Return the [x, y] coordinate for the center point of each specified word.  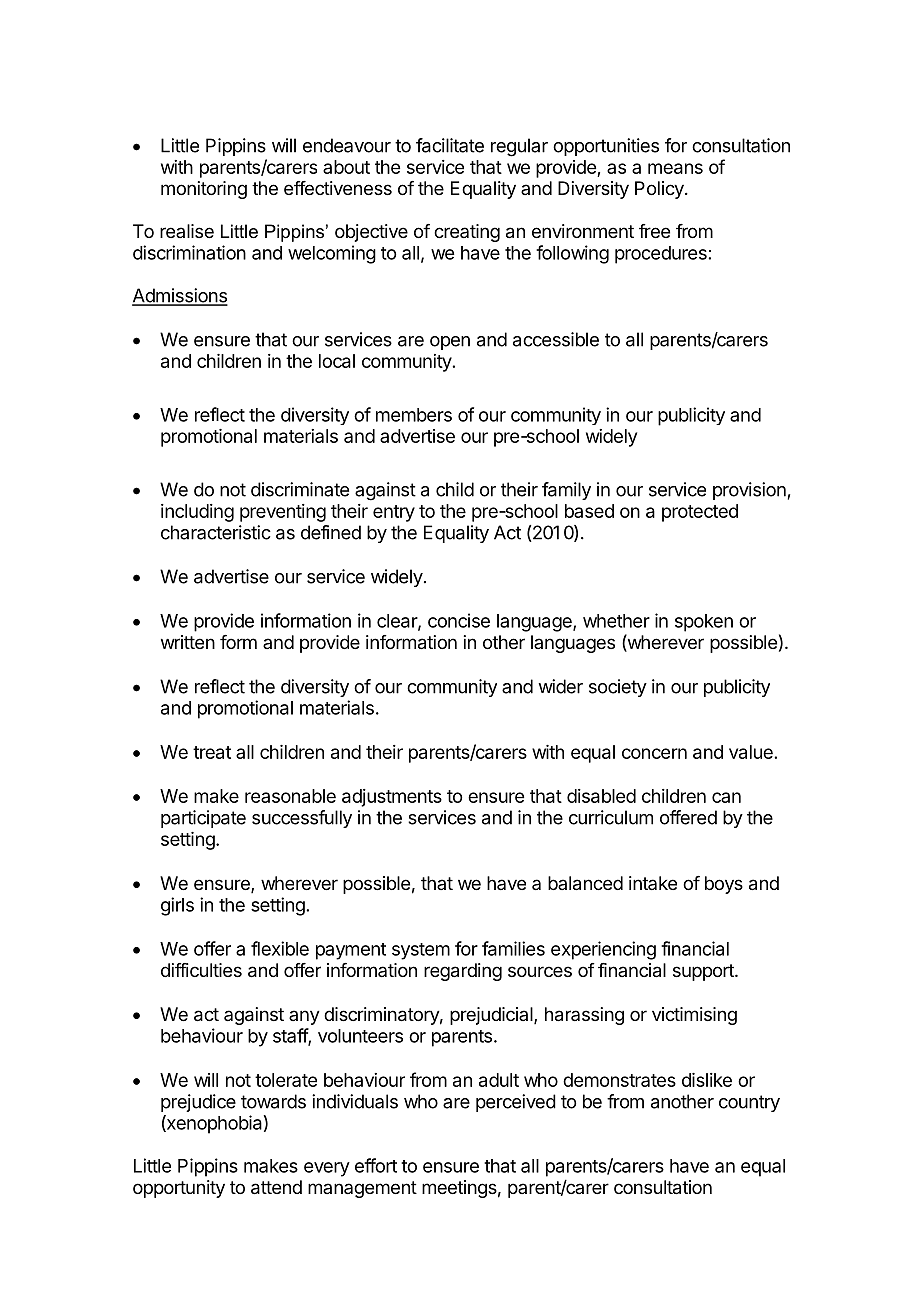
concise [459, 620]
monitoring [204, 190]
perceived [516, 1103]
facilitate [450, 145]
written [188, 642]
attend [276, 1187]
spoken [704, 623]
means [675, 168]
